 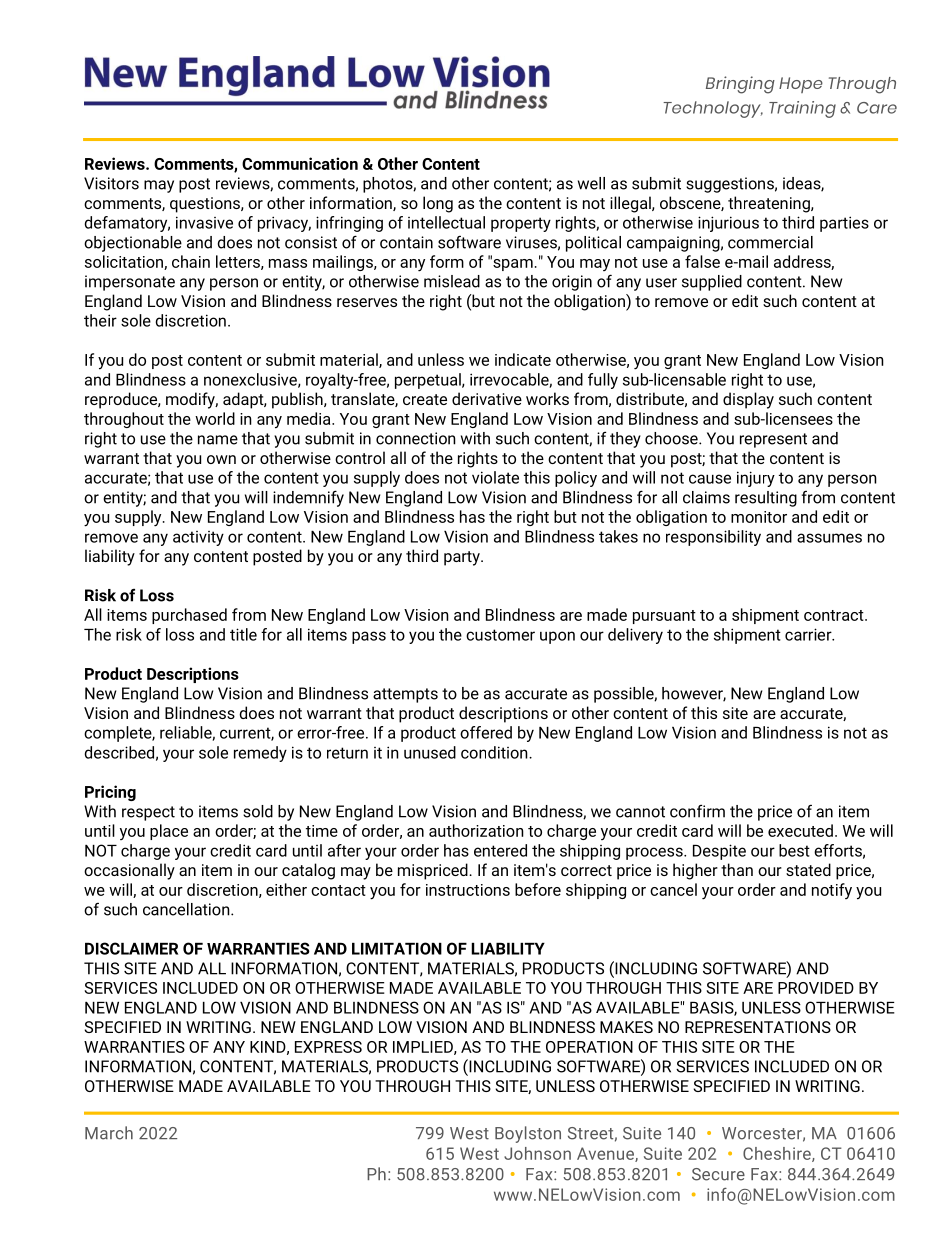 I want to click on customer, so click(x=500, y=635).
